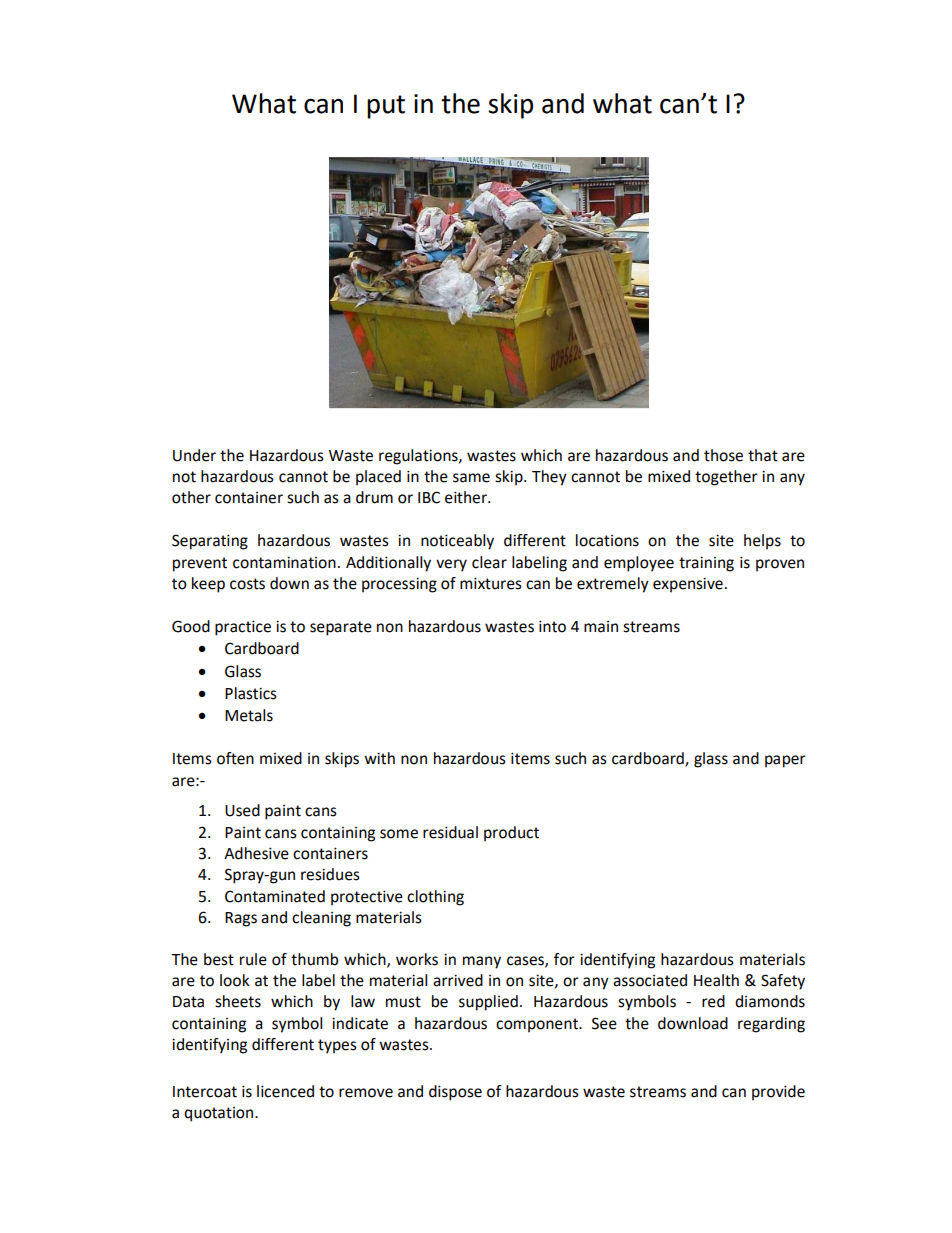  I want to click on mixtures, so click(491, 583).
